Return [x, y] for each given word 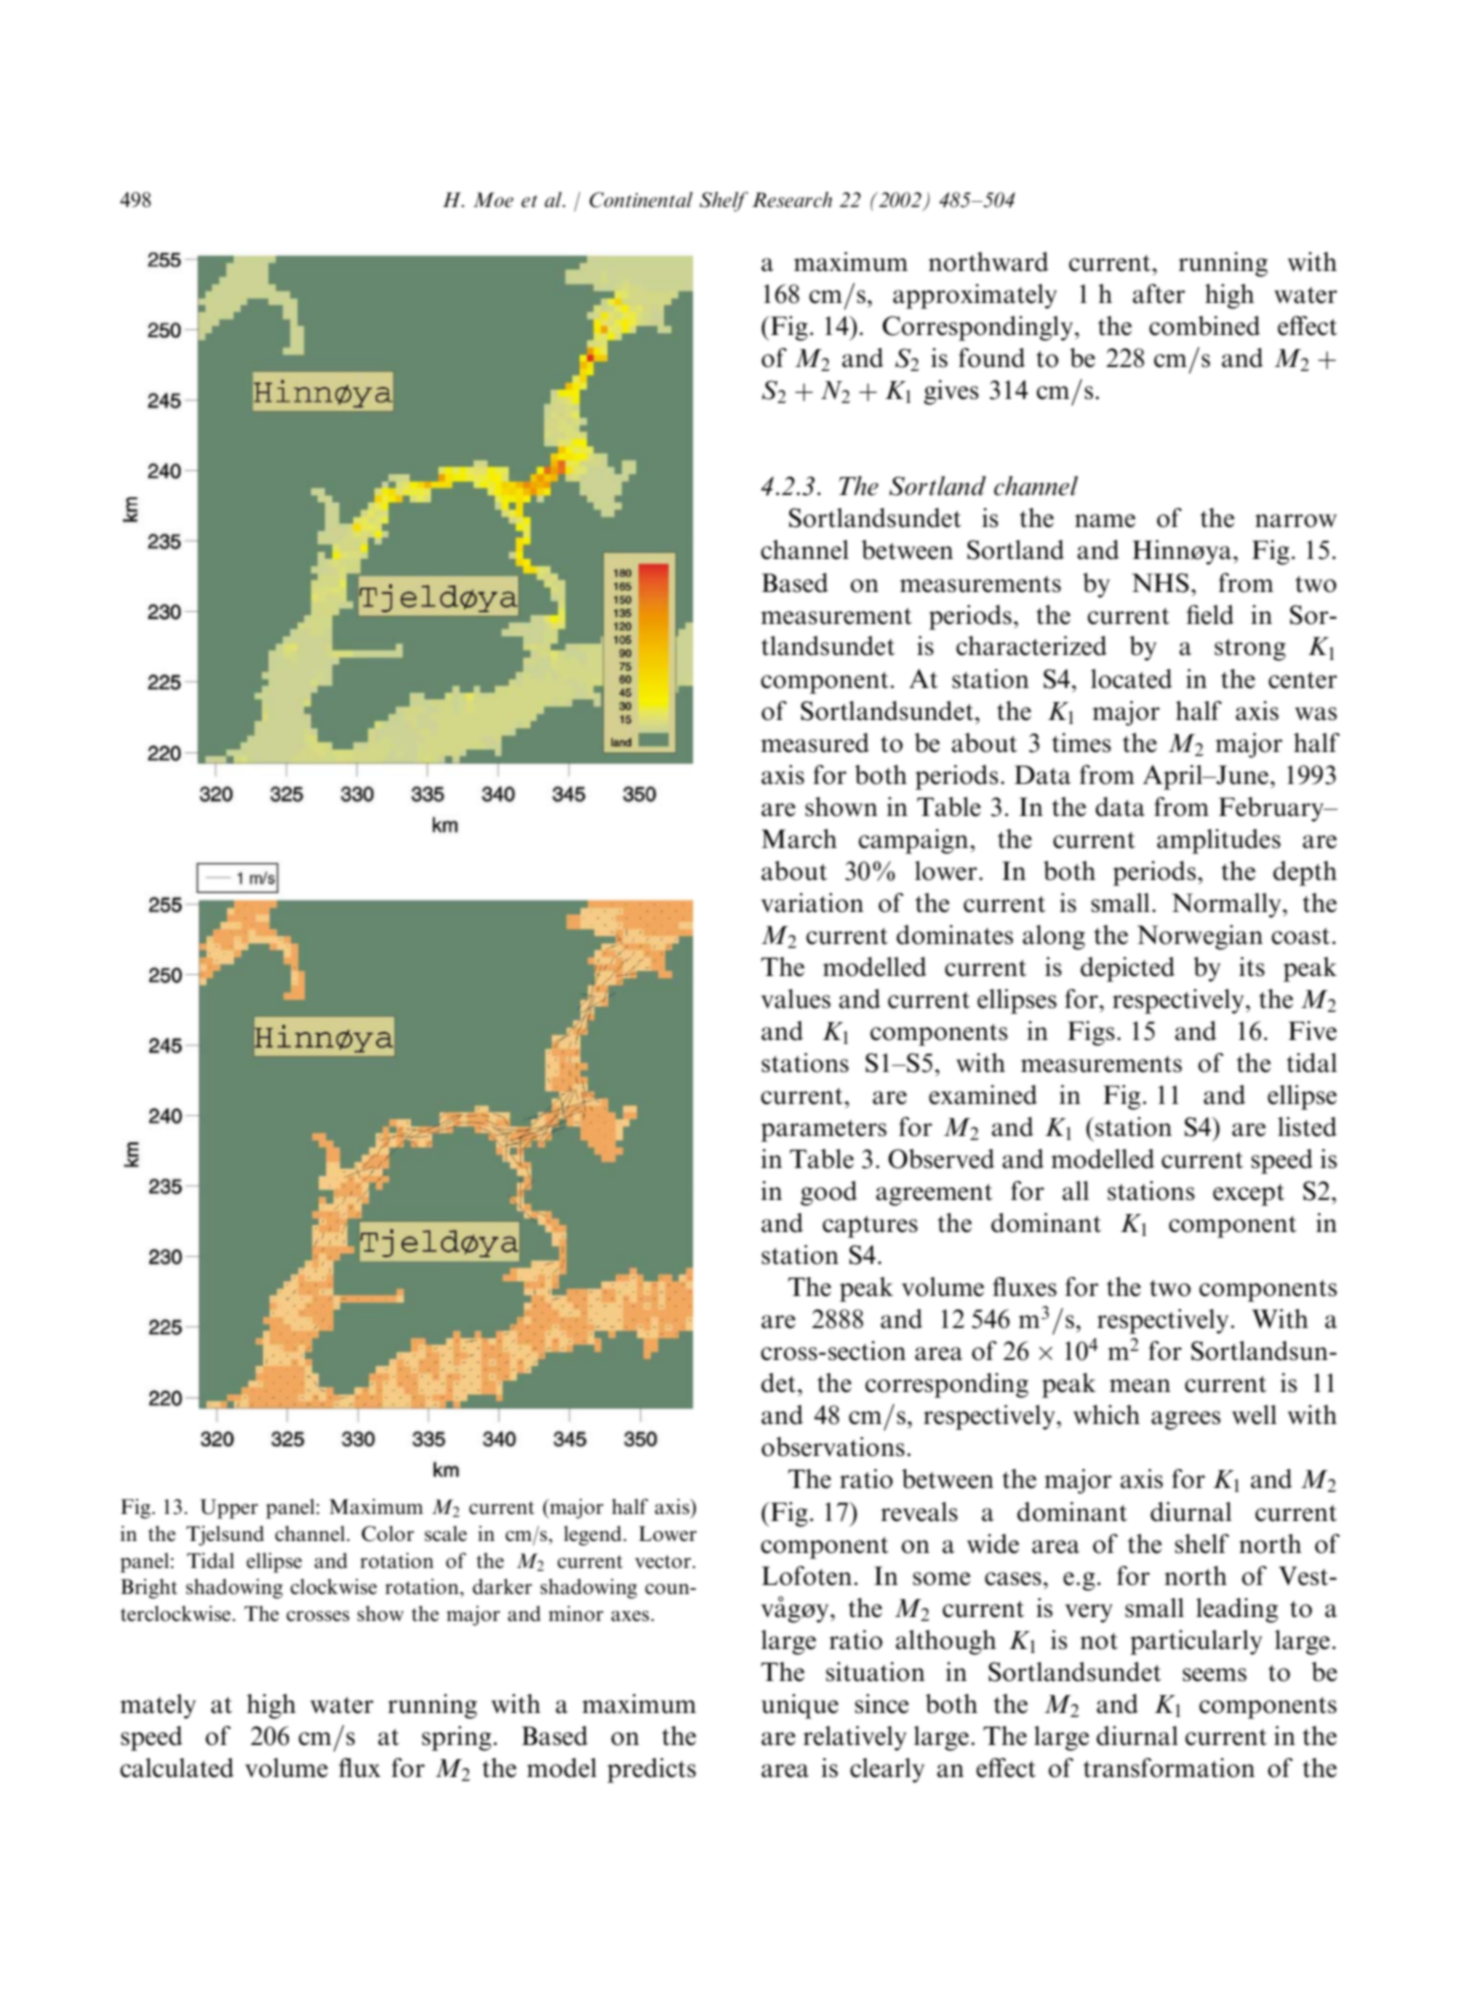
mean [1140, 1386]
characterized [1031, 646]
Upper [229, 1509]
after [1159, 294]
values [796, 999]
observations [833, 1447]
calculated [177, 1768]
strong [1250, 650]
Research [792, 200]
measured [815, 743]
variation [812, 903]
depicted [1127, 969]
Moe [493, 200]
